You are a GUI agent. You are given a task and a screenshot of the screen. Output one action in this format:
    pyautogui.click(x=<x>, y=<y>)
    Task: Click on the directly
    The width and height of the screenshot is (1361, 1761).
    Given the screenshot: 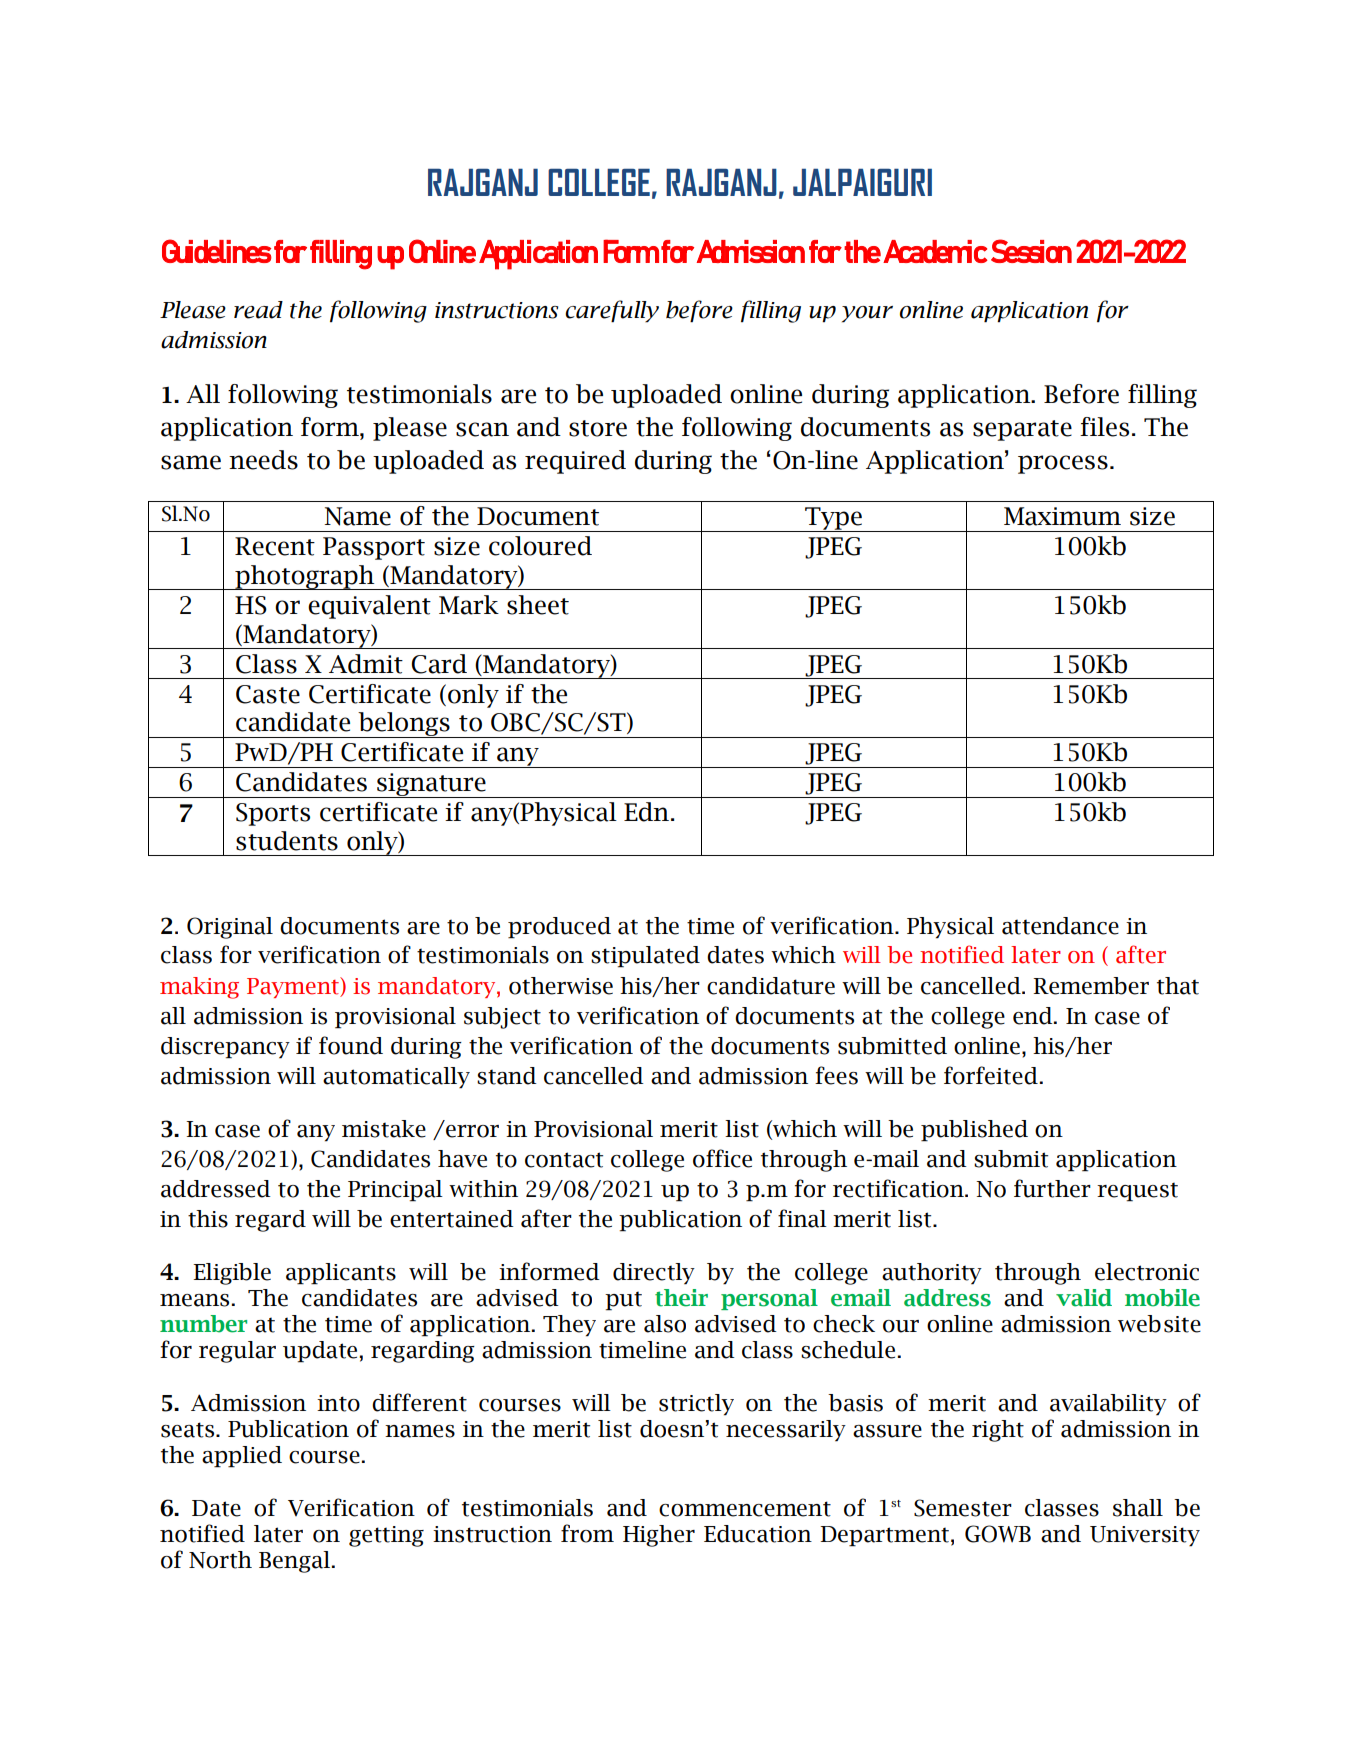 What is the action you would take?
    pyautogui.click(x=654, y=1274)
